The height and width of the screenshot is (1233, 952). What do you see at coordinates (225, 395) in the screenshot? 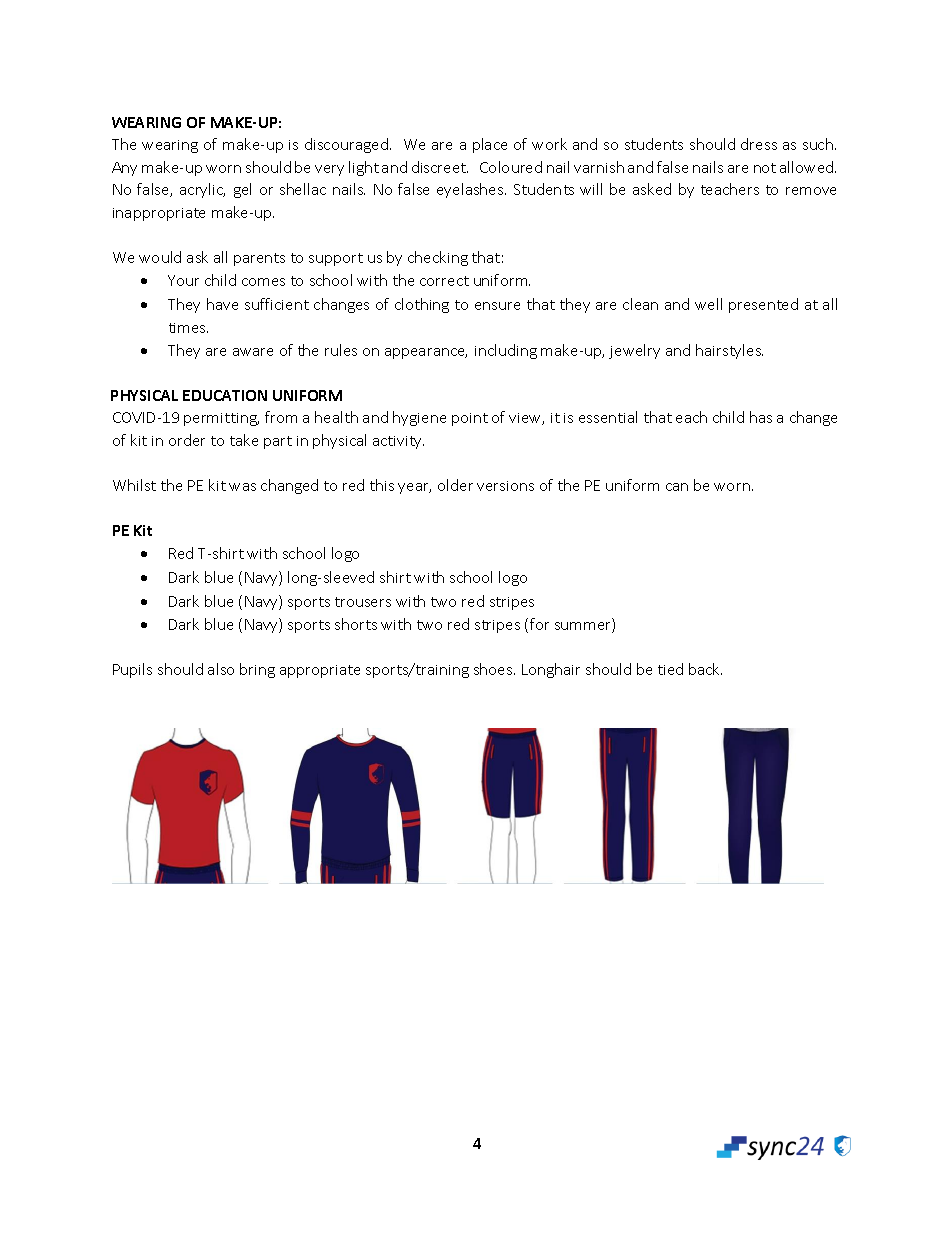
I see `EDUCATION` at bounding box center [225, 395].
